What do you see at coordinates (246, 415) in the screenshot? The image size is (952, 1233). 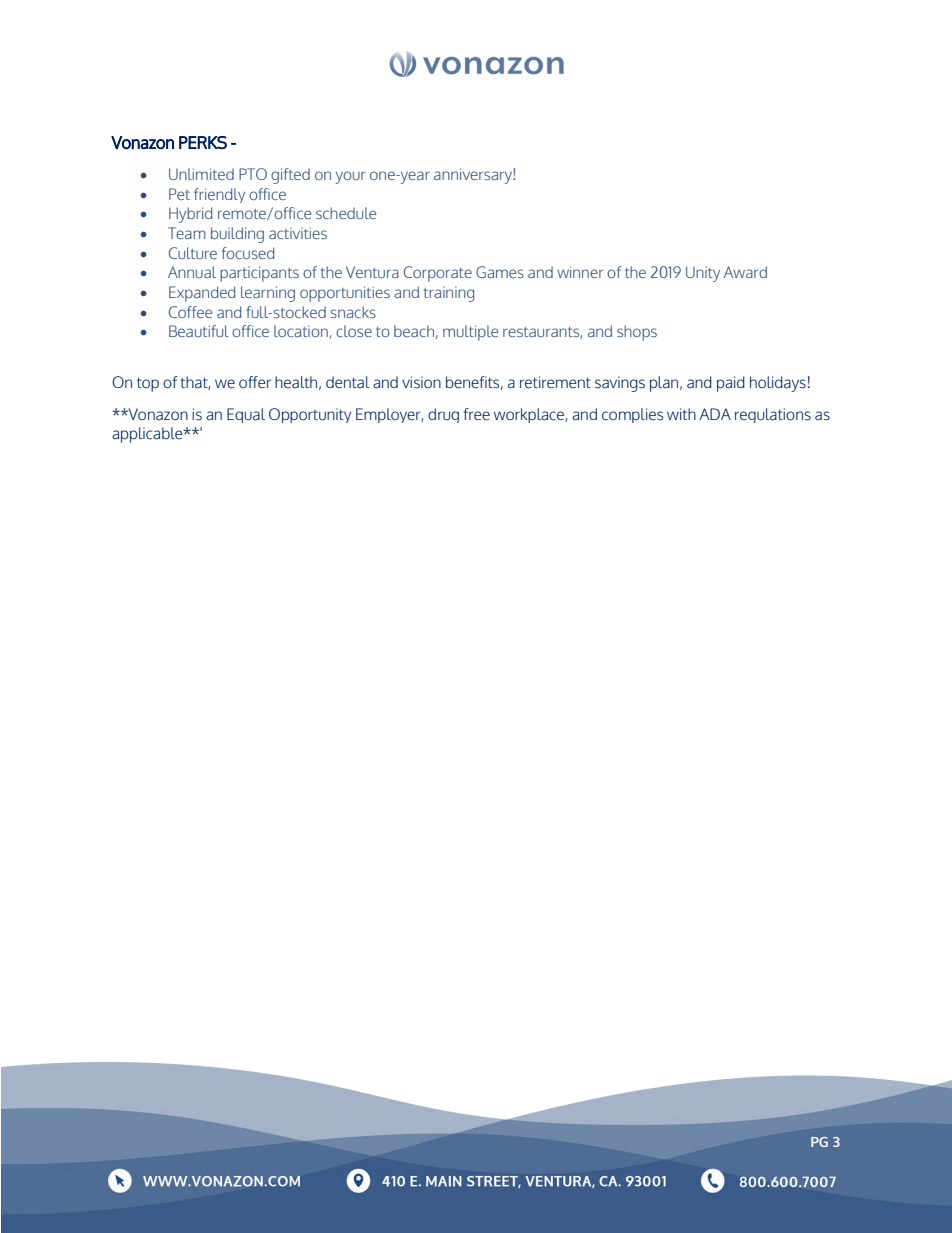 I see `Equal` at bounding box center [246, 415].
